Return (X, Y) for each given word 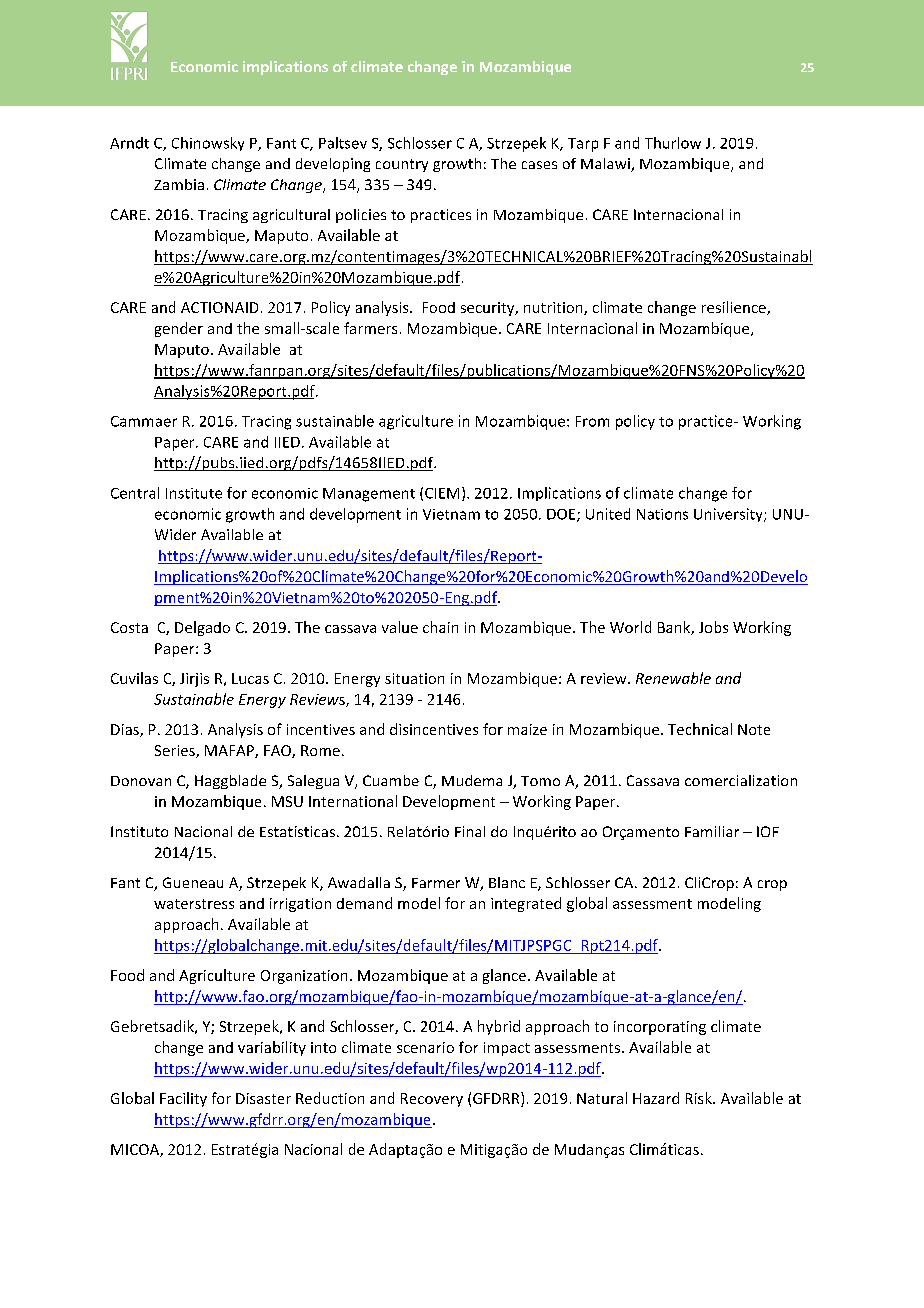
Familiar (712, 831)
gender (179, 329)
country (402, 165)
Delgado (202, 628)
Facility (183, 1099)
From (592, 421)
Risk (700, 1098)
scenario (425, 1047)
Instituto (139, 831)
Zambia (179, 184)
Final (470, 831)
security (489, 309)
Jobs (713, 627)
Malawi (606, 165)
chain (440, 627)
